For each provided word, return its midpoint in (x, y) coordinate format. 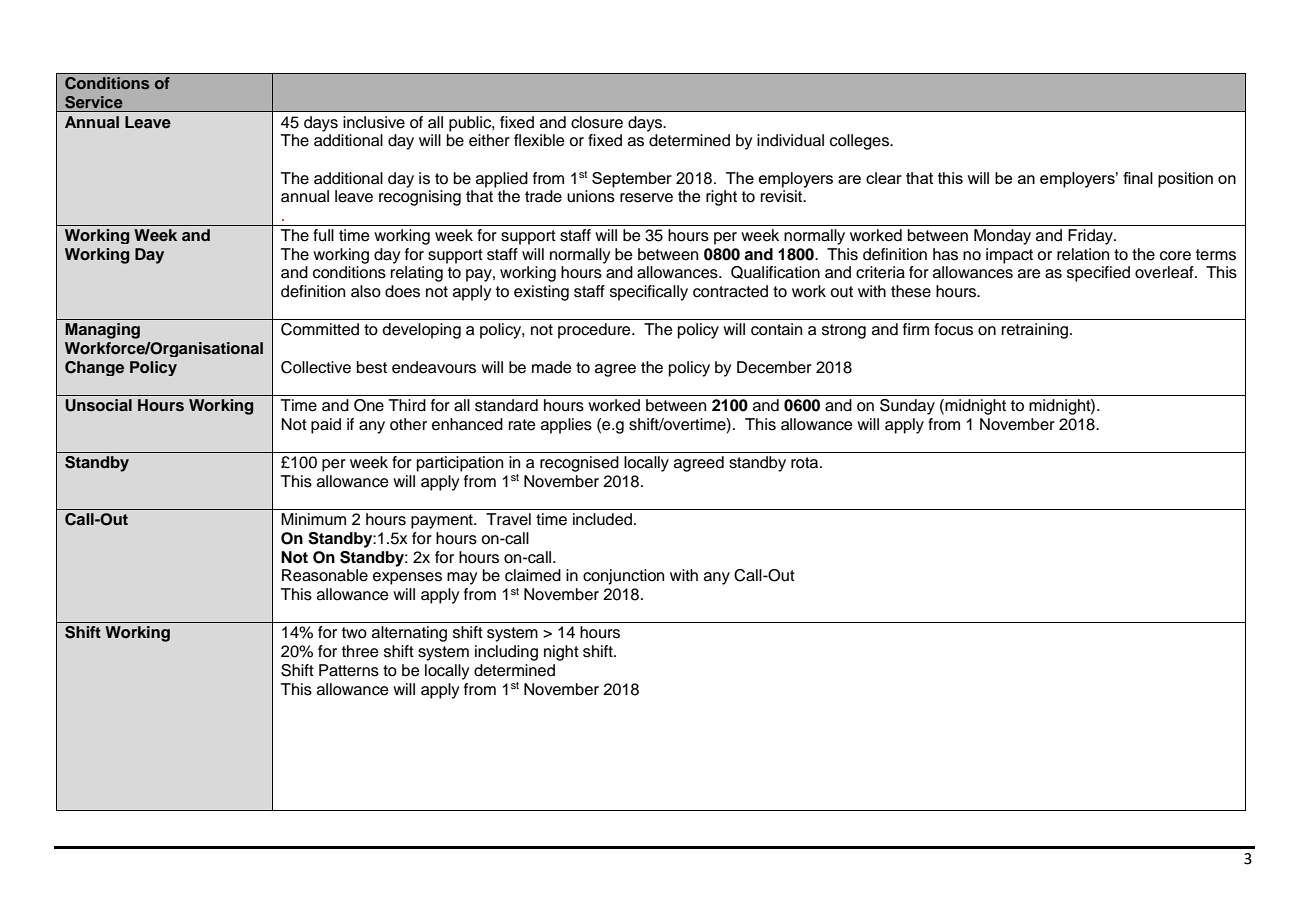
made (552, 367)
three (360, 651)
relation (1083, 254)
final (1138, 178)
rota (806, 463)
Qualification (775, 272)
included (602, 519)
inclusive (374, 122)
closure (597, 122)
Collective (316, 367)
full (323, 235)
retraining (1036, 331)
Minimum (313, 519)
